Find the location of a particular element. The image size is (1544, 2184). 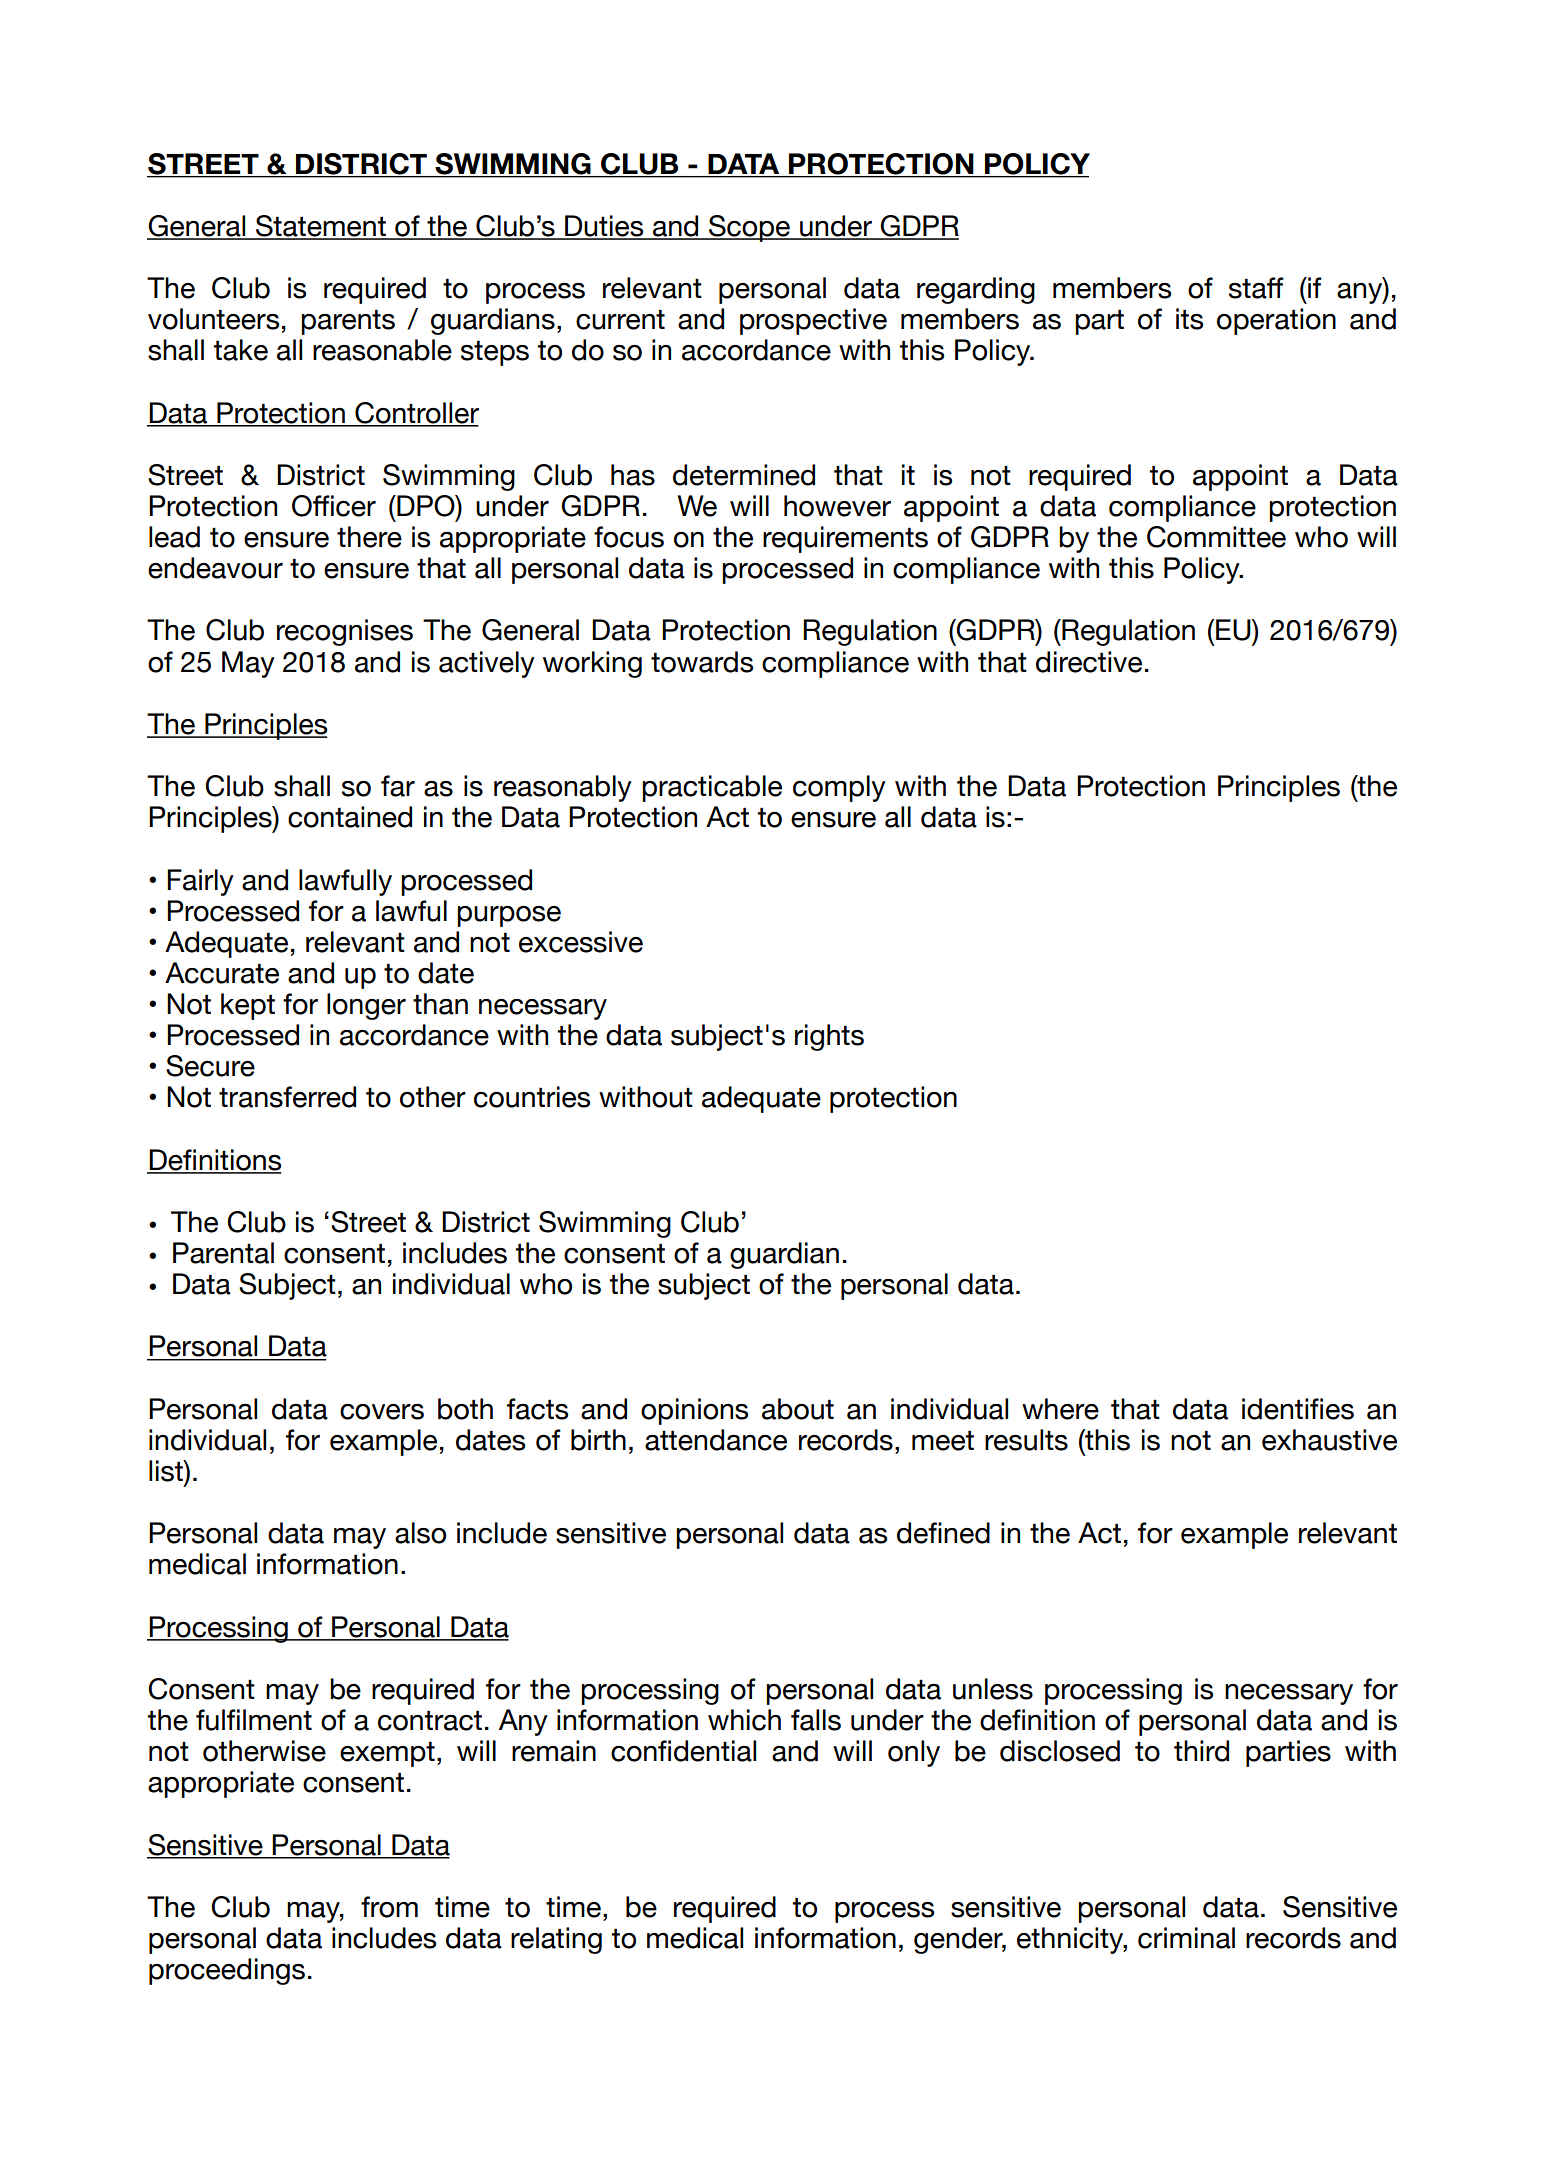

parents is located at coordinates (348, 322).
